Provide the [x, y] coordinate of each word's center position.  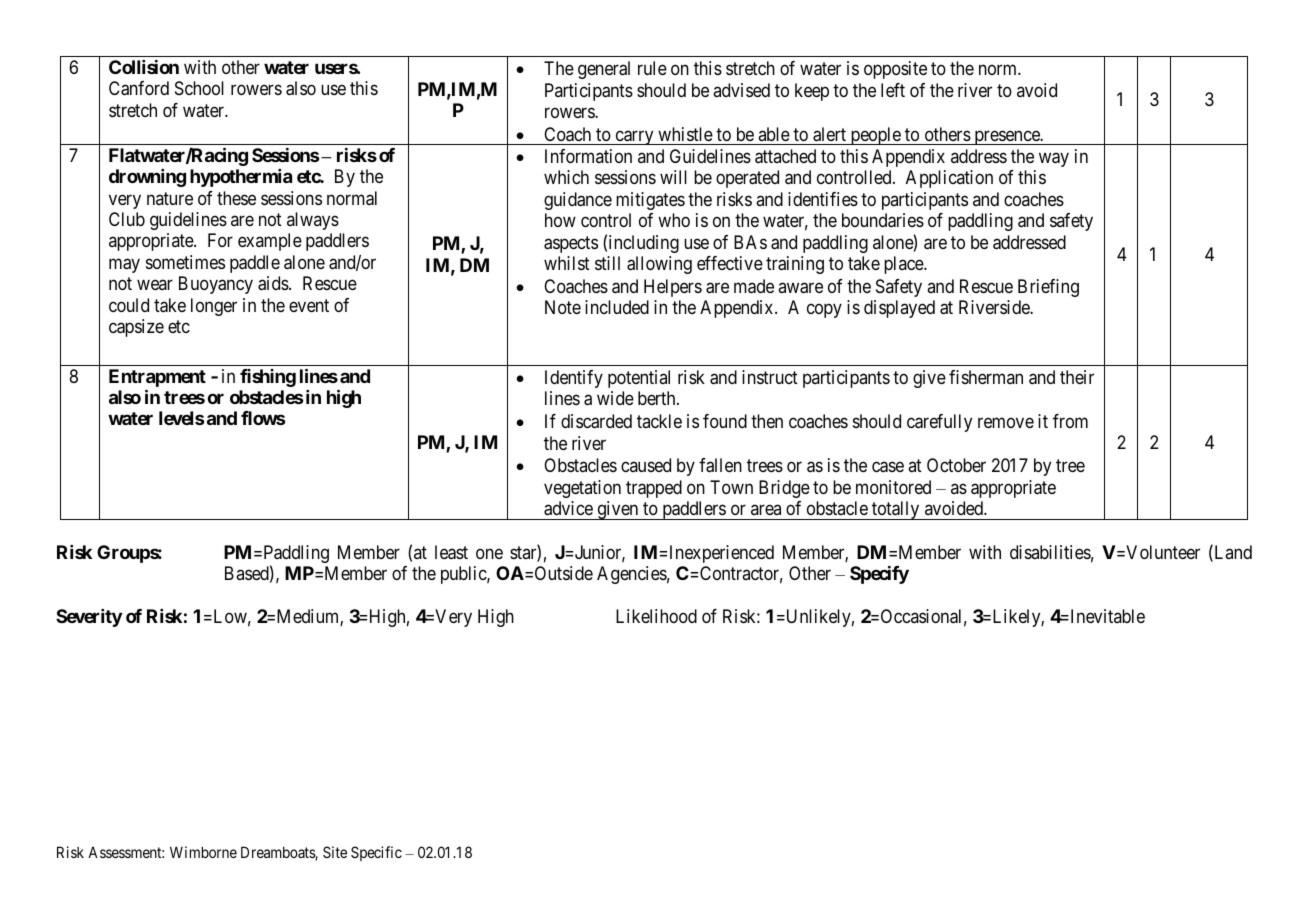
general [604, 70]
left [893, 90]
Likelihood [656, 616]
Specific [376, 853]
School [199, 88]
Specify [879, 575]
